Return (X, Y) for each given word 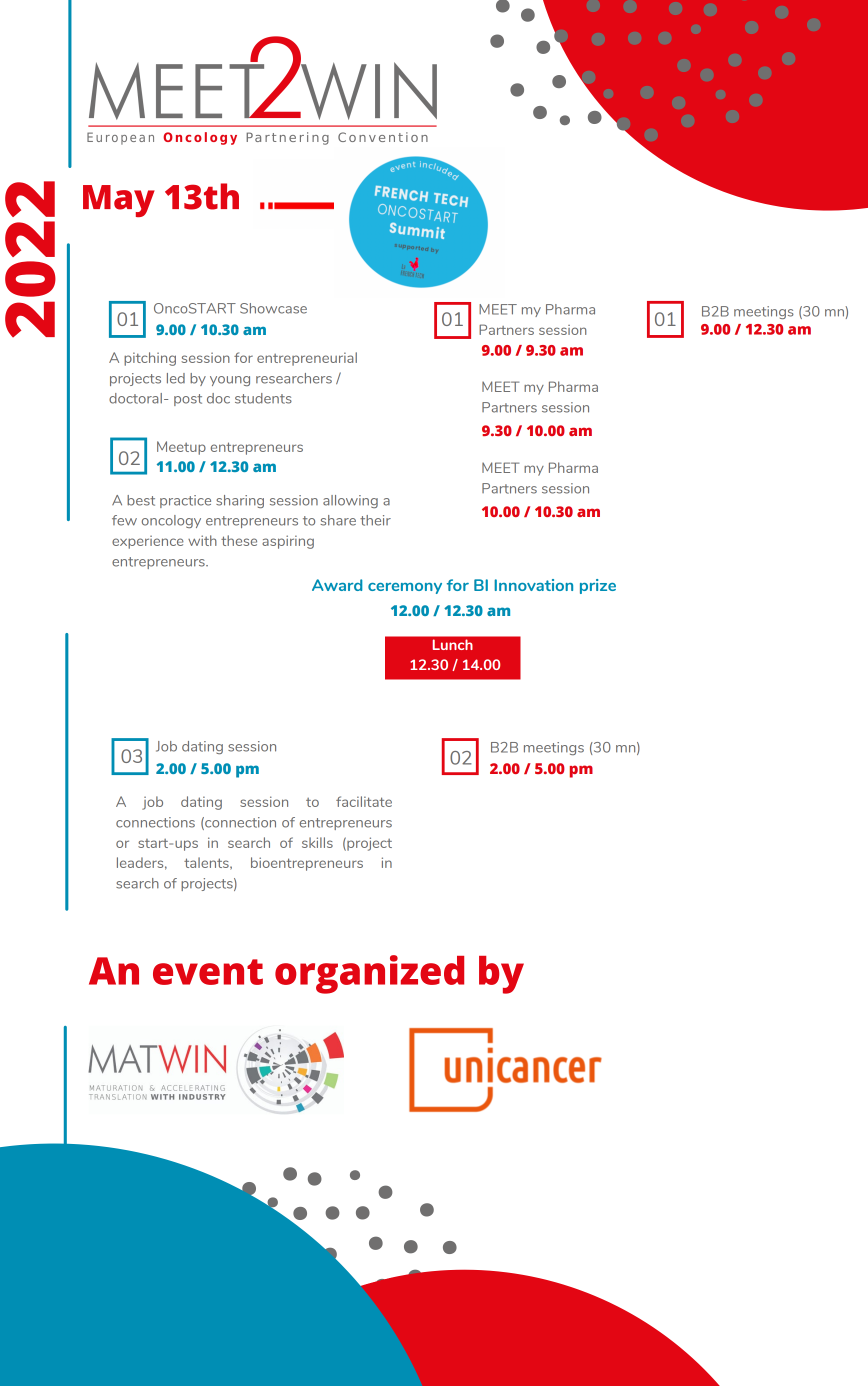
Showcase (273, 308)
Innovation (533, 585)
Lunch (452, 645)
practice (185, 501)
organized (369, 974)
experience (148, 542)
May (119, 201)
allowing (350, 501)
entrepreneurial (307, 359)
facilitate (364, 801)
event (208, 972)
